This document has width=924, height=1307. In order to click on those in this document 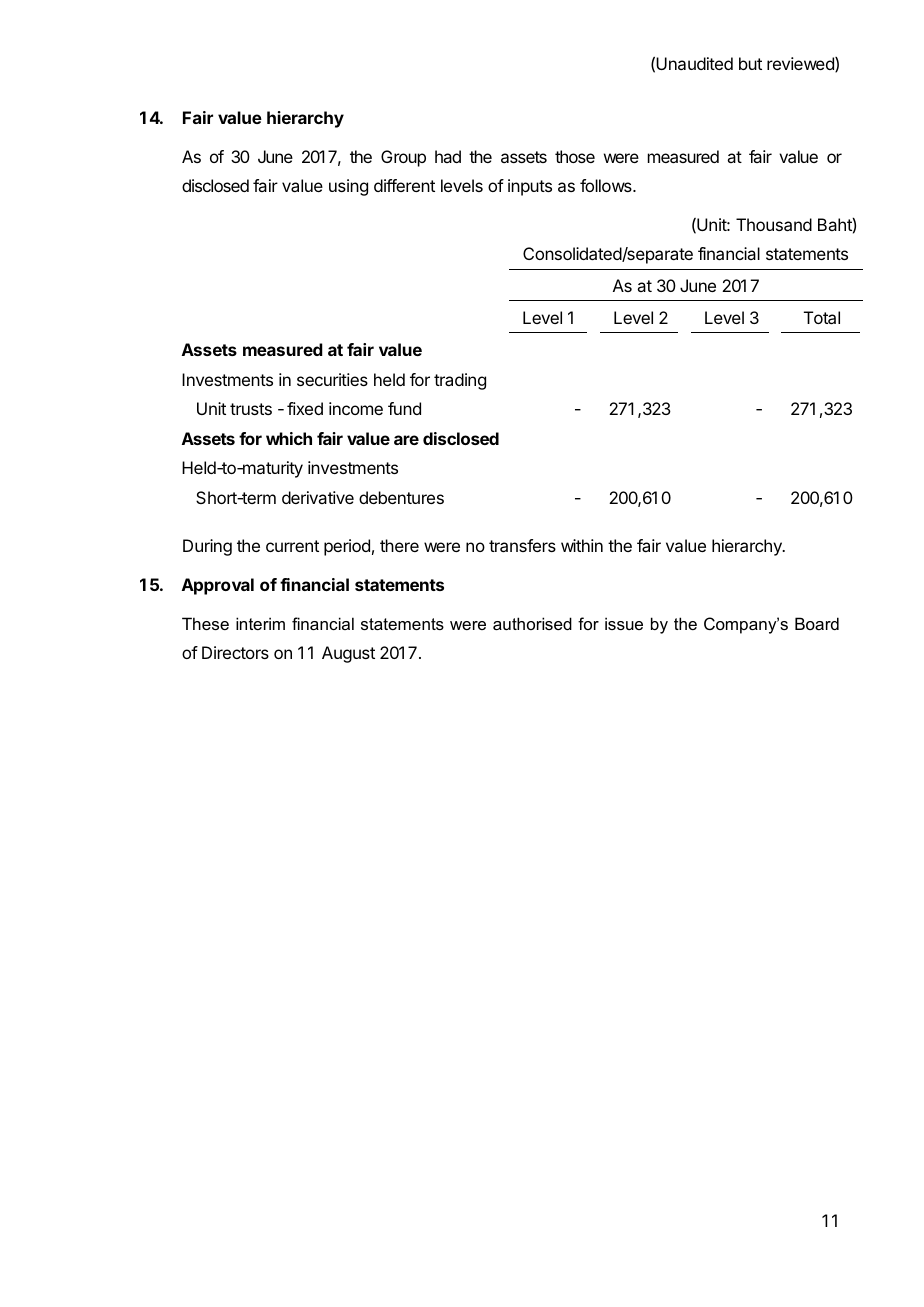, I will do `click(575, 156)`.
